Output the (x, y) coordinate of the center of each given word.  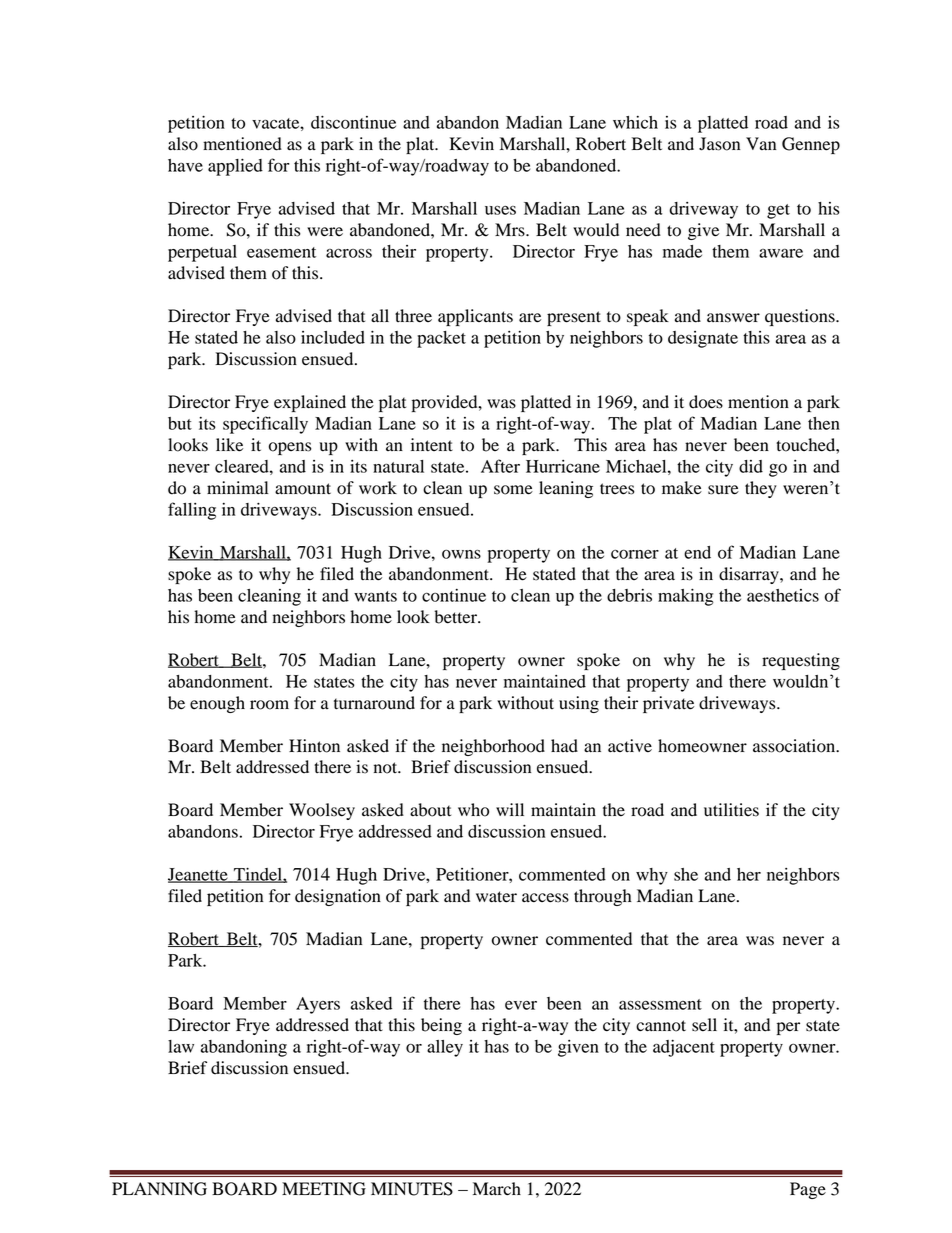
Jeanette (199, 875)
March (497, 1189)
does (706, 402)
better (456, 617)
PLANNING (159, 1189)
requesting (801, 661)
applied (235, 167)
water (496, 897)
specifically (265, 425)
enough (217, 704)
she (686, 874)
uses (500, 210)
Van (761, 143)
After (500, 466)
